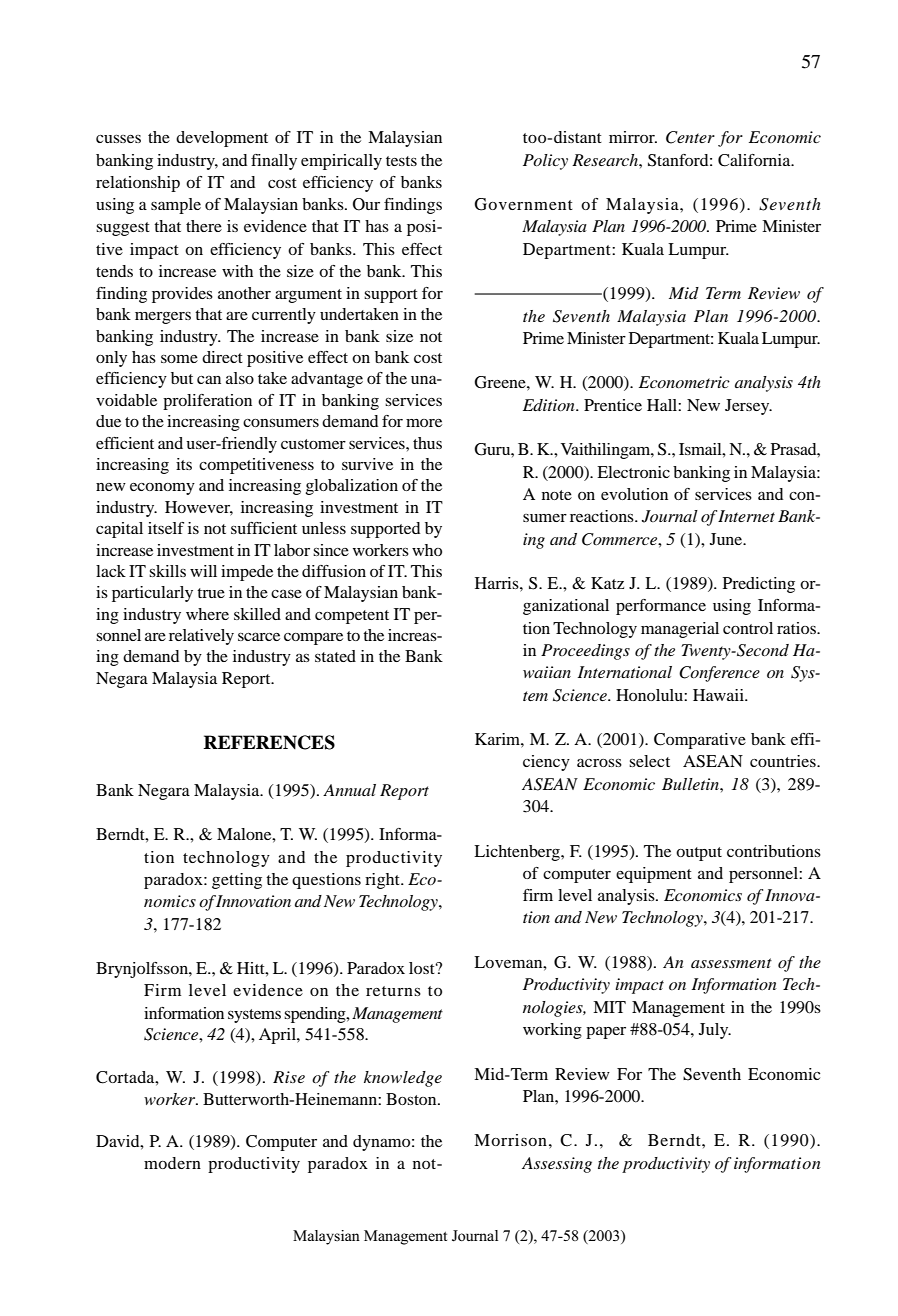 The image size is (898, 1316). I want to click on competent, so click(352, 617).
